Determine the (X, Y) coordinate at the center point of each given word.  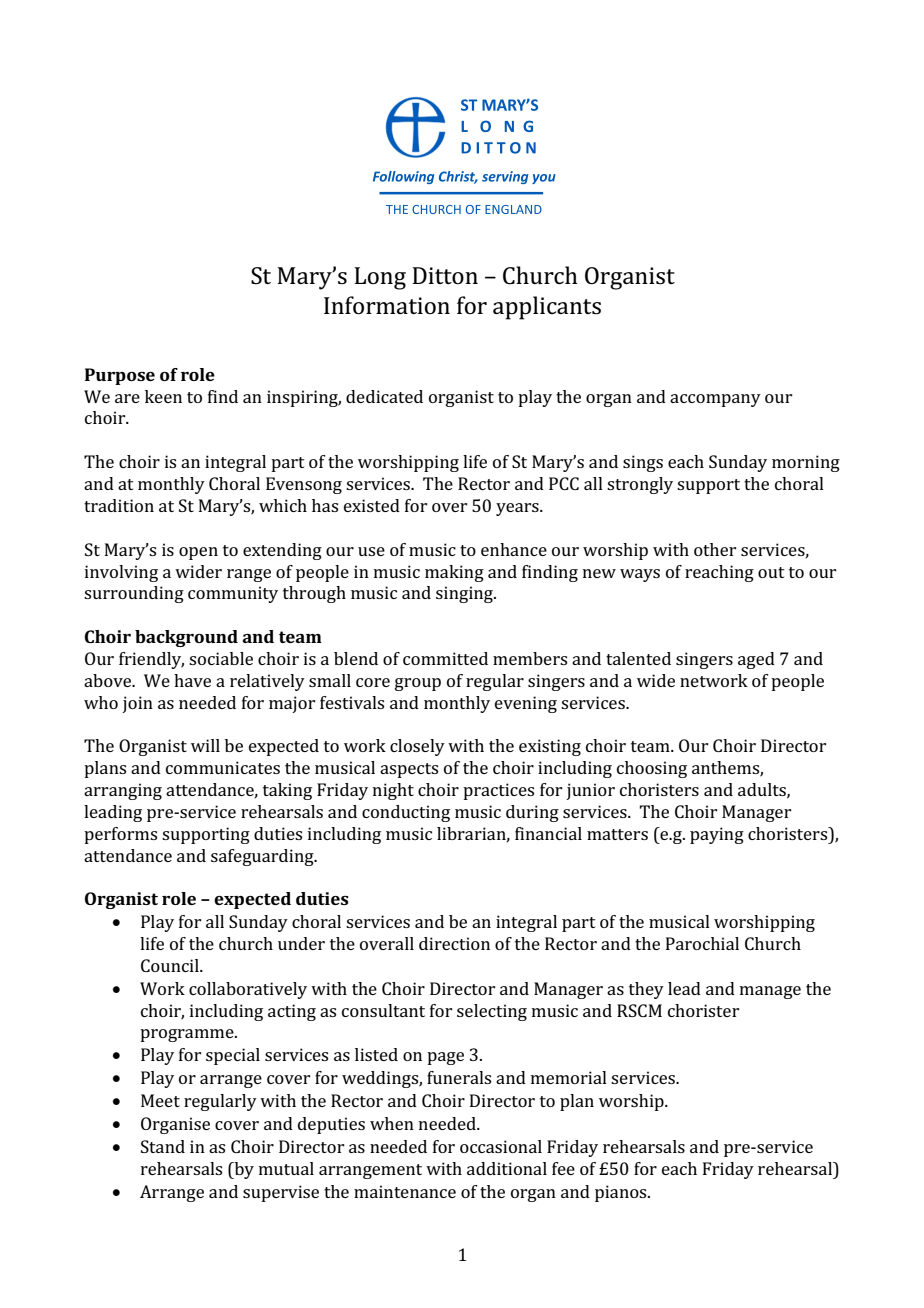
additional (507, 1168)
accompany (715, 400)
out (771, 572)
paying (717, 835)
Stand (163, 1146)
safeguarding (263, 857)
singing (465, 594)
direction (454, 943)
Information (387, 305)
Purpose (120, 376)
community (233, 594)
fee (563, 1168)
